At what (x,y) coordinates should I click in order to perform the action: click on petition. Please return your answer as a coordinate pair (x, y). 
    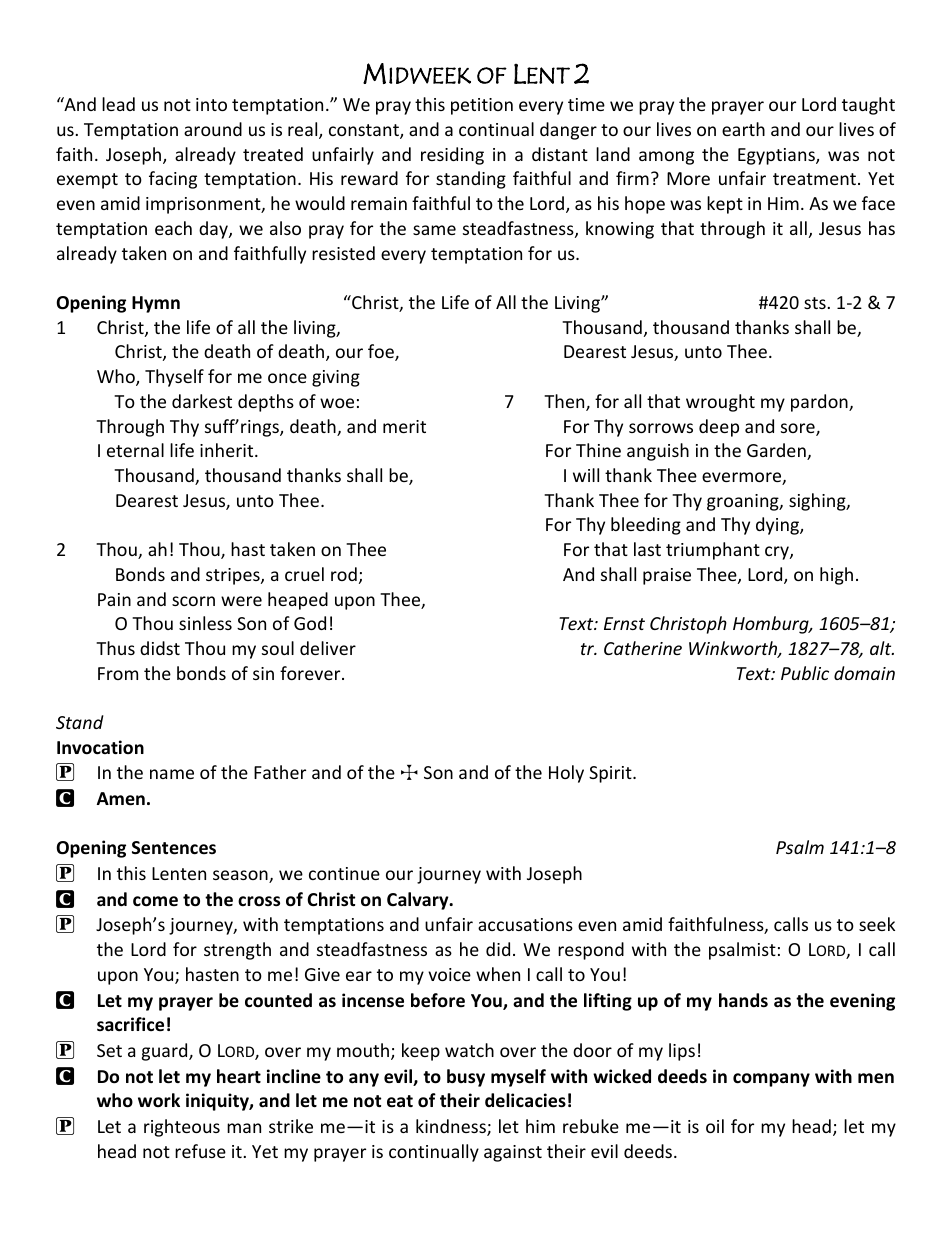
    Looking at the image, I should click on (482, 106).
